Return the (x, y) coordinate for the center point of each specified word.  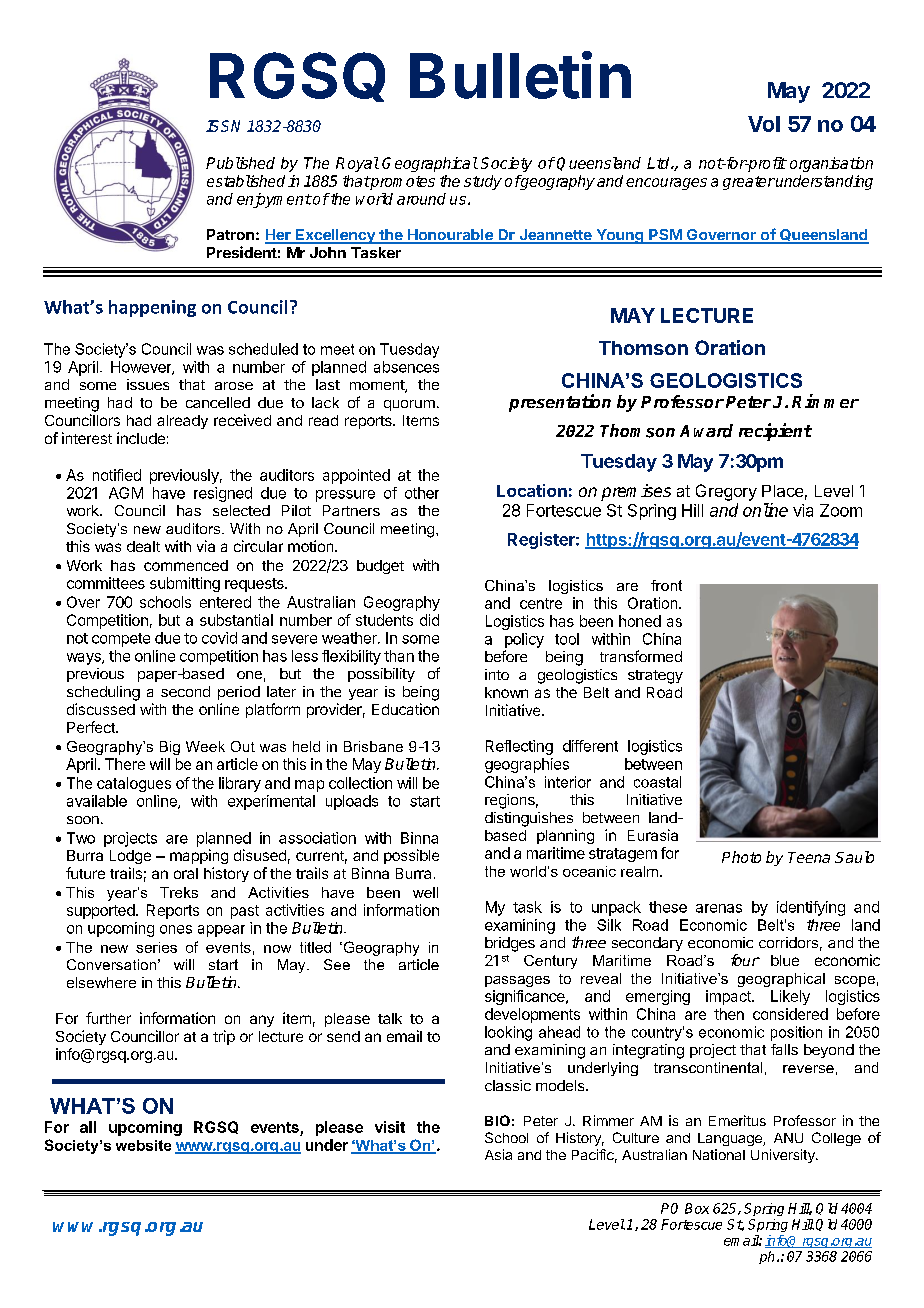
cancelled (218, 402)
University (784, 1156)
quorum (409, 405)
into (497, 674)
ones (176, 929)
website (143, 1145)
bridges (510, 944)
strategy (655, 677)
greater (749, 183)
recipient (775, 432)
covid (219, 638)
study (483, 182)
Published (240, 163)
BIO (497, 1120)
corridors (788, 942)
